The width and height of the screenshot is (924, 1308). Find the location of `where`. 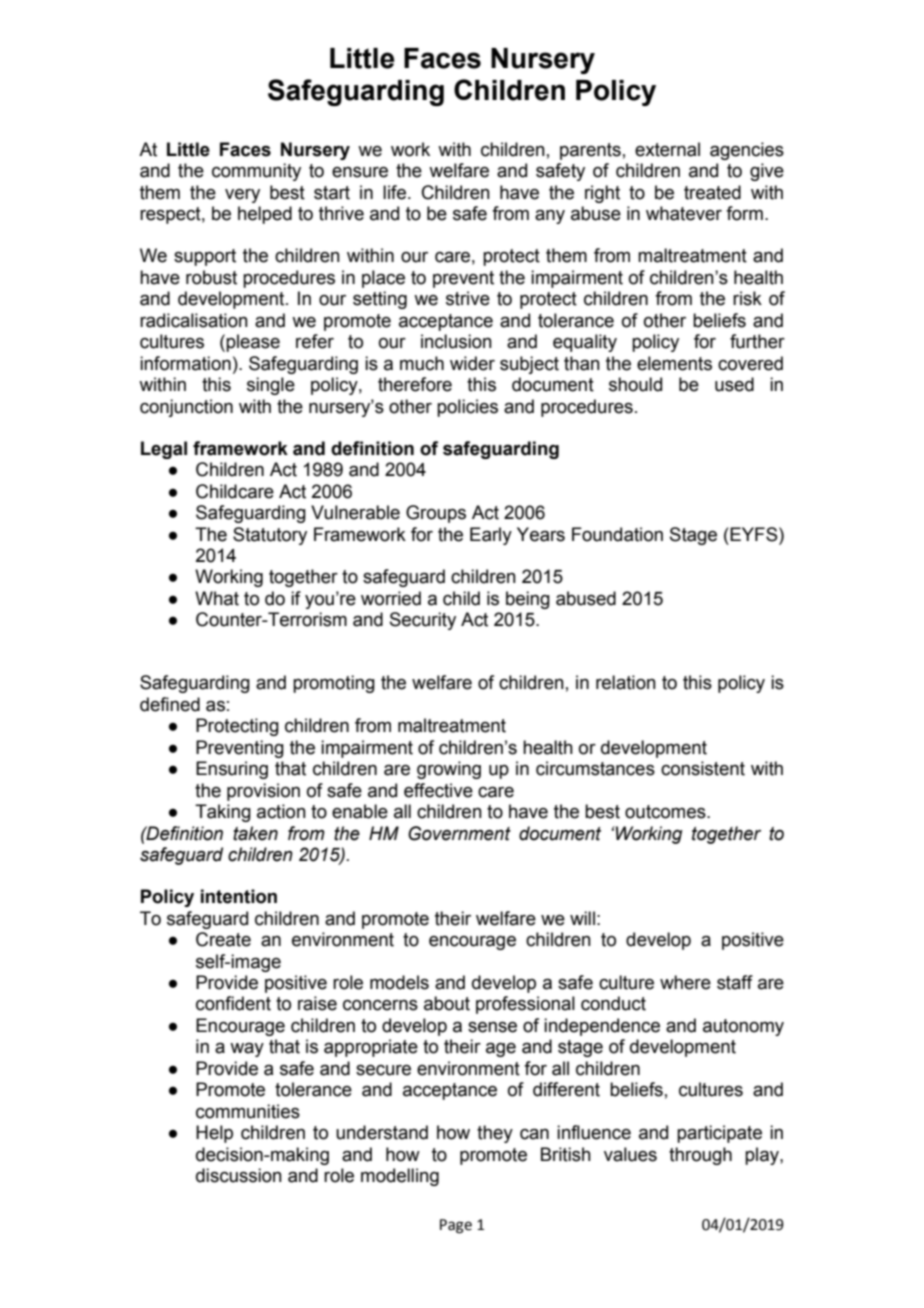

where is located at coordinates (685, 982).
